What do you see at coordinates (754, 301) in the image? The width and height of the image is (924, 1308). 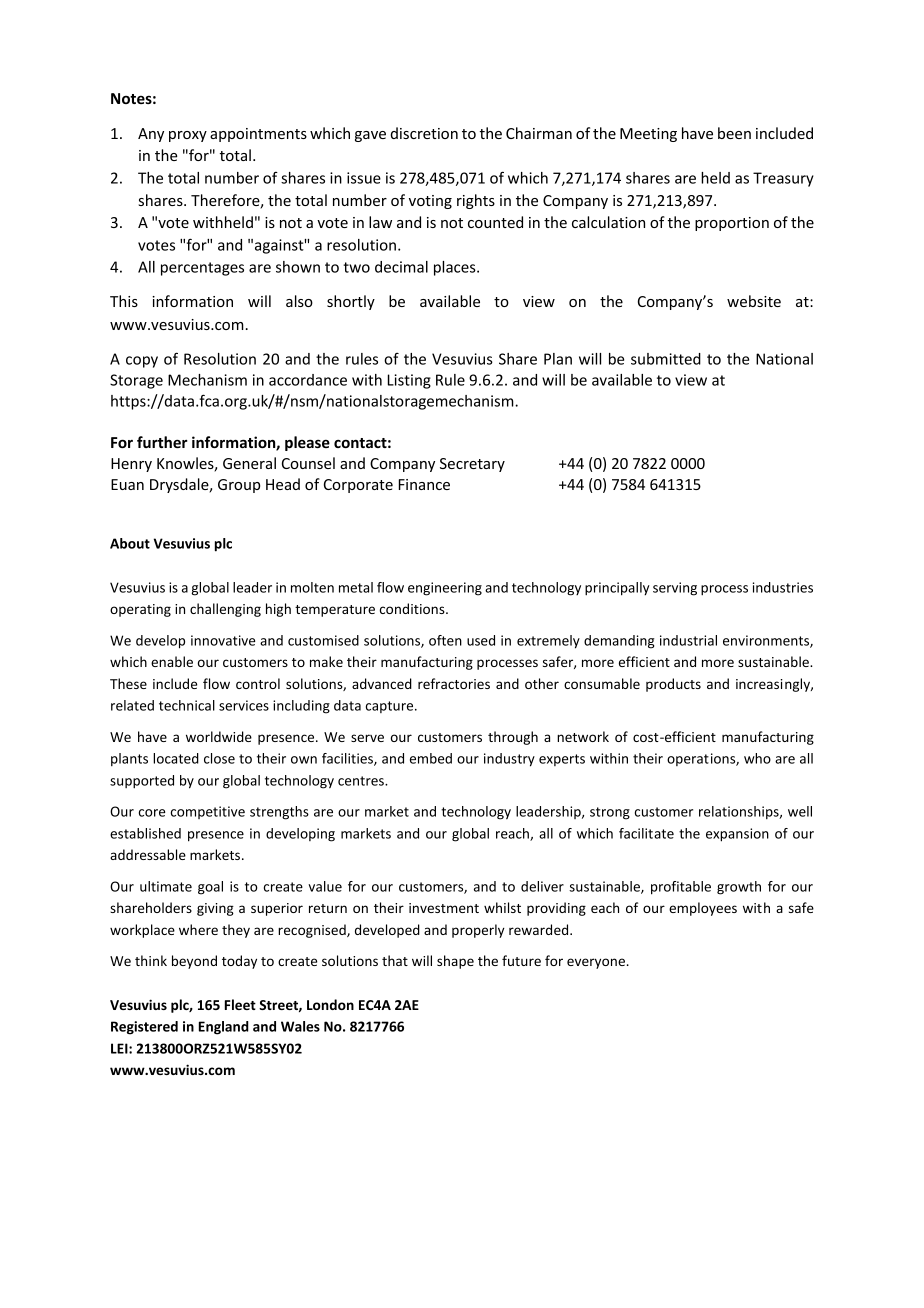 I see `website` at bounding box center [754, 301].
